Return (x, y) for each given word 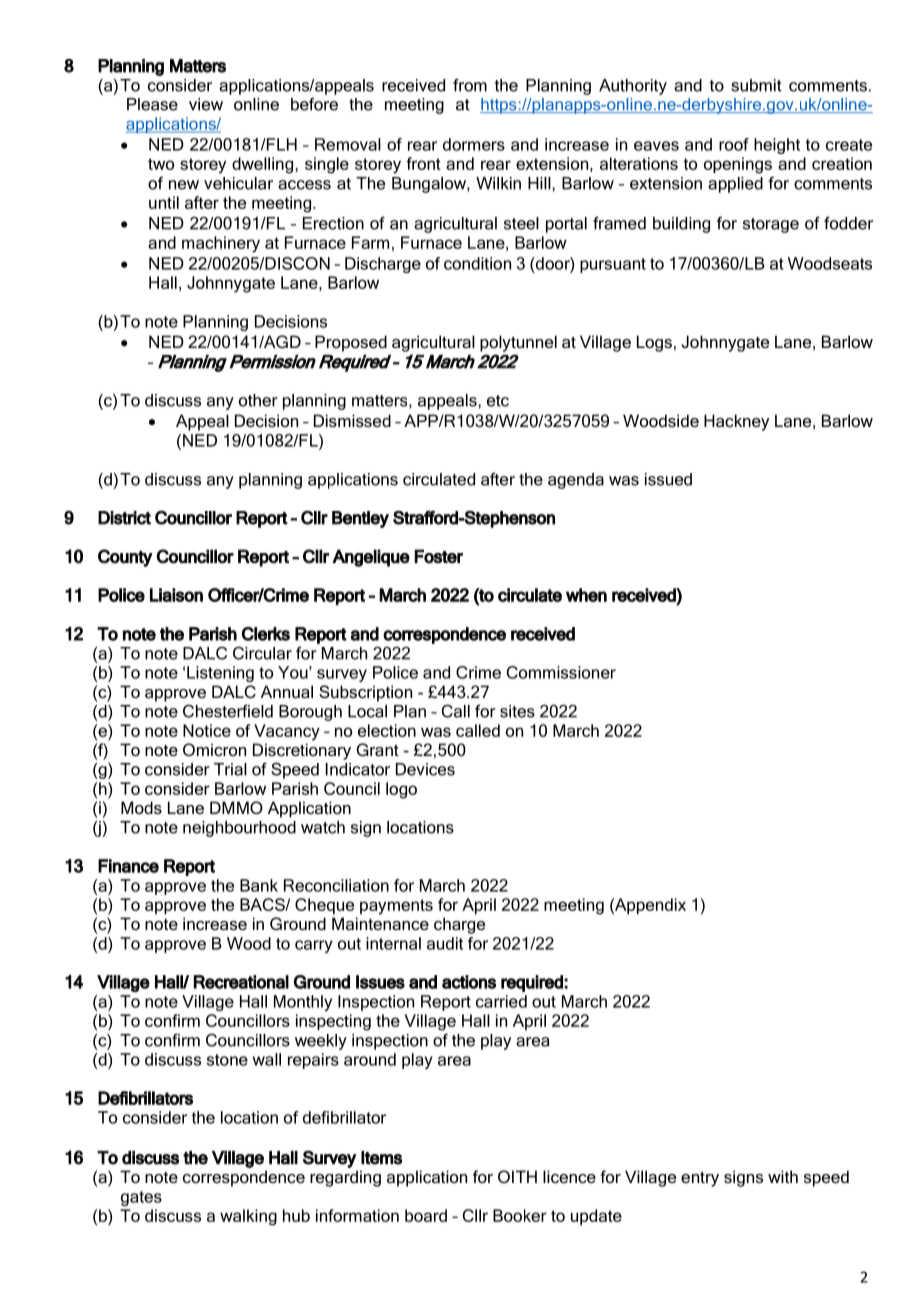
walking (248, 1217)
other (258, 400)
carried (501, 1001)
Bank (259, 885)
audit (445, 943)
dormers (474, 144)
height (777, 146)
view (206, 104)
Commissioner (561, 672)
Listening (220, 674)
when (586, 595)
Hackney (736, 422)
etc (498, 401)
